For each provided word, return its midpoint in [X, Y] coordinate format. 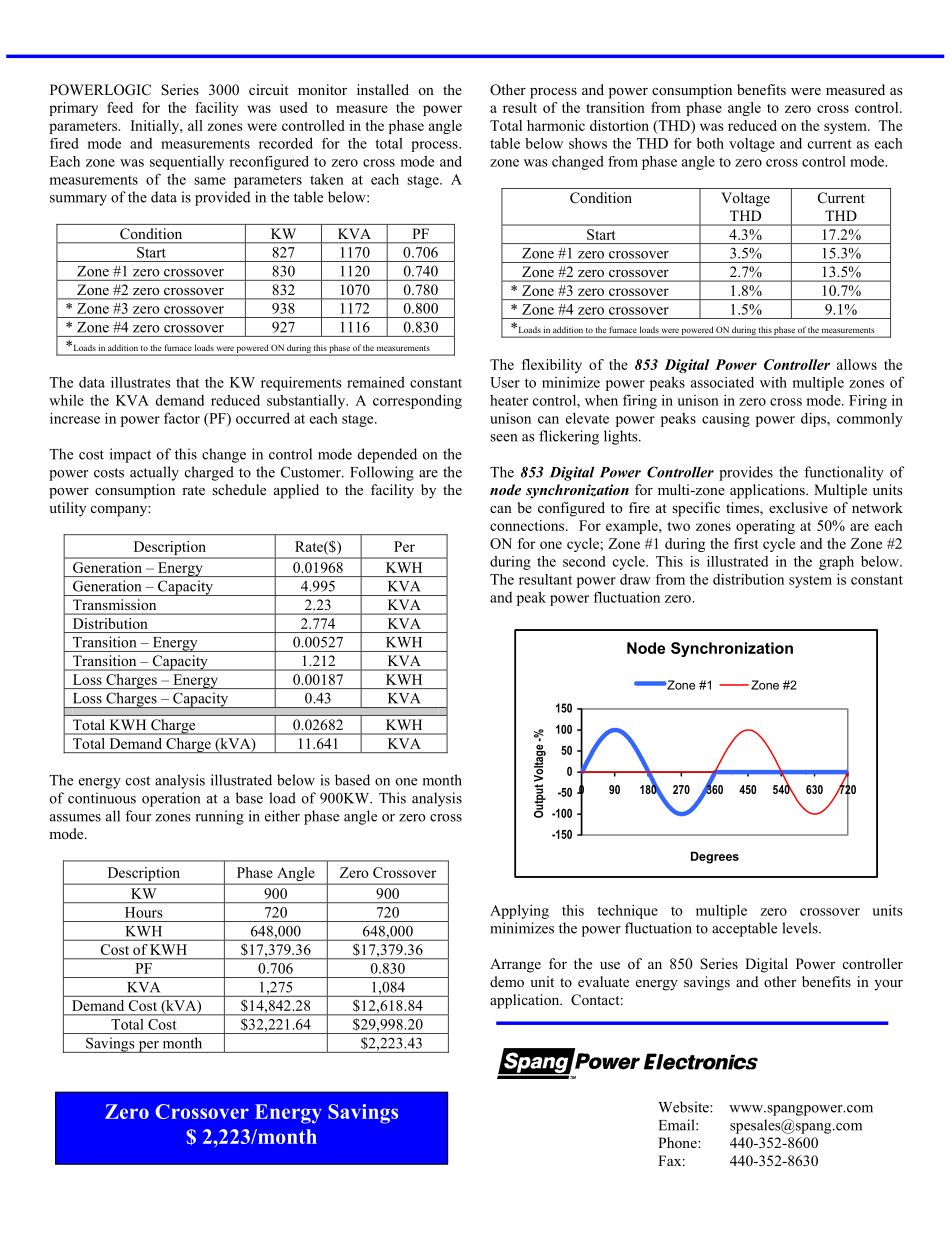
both [710, 143]
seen [503, 438]
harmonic [556, 125]
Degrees [715, 857]
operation [171, 799]
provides [746, 473]
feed [120, 107]
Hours [143, 912]
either [282, 816]
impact [130, 455]
